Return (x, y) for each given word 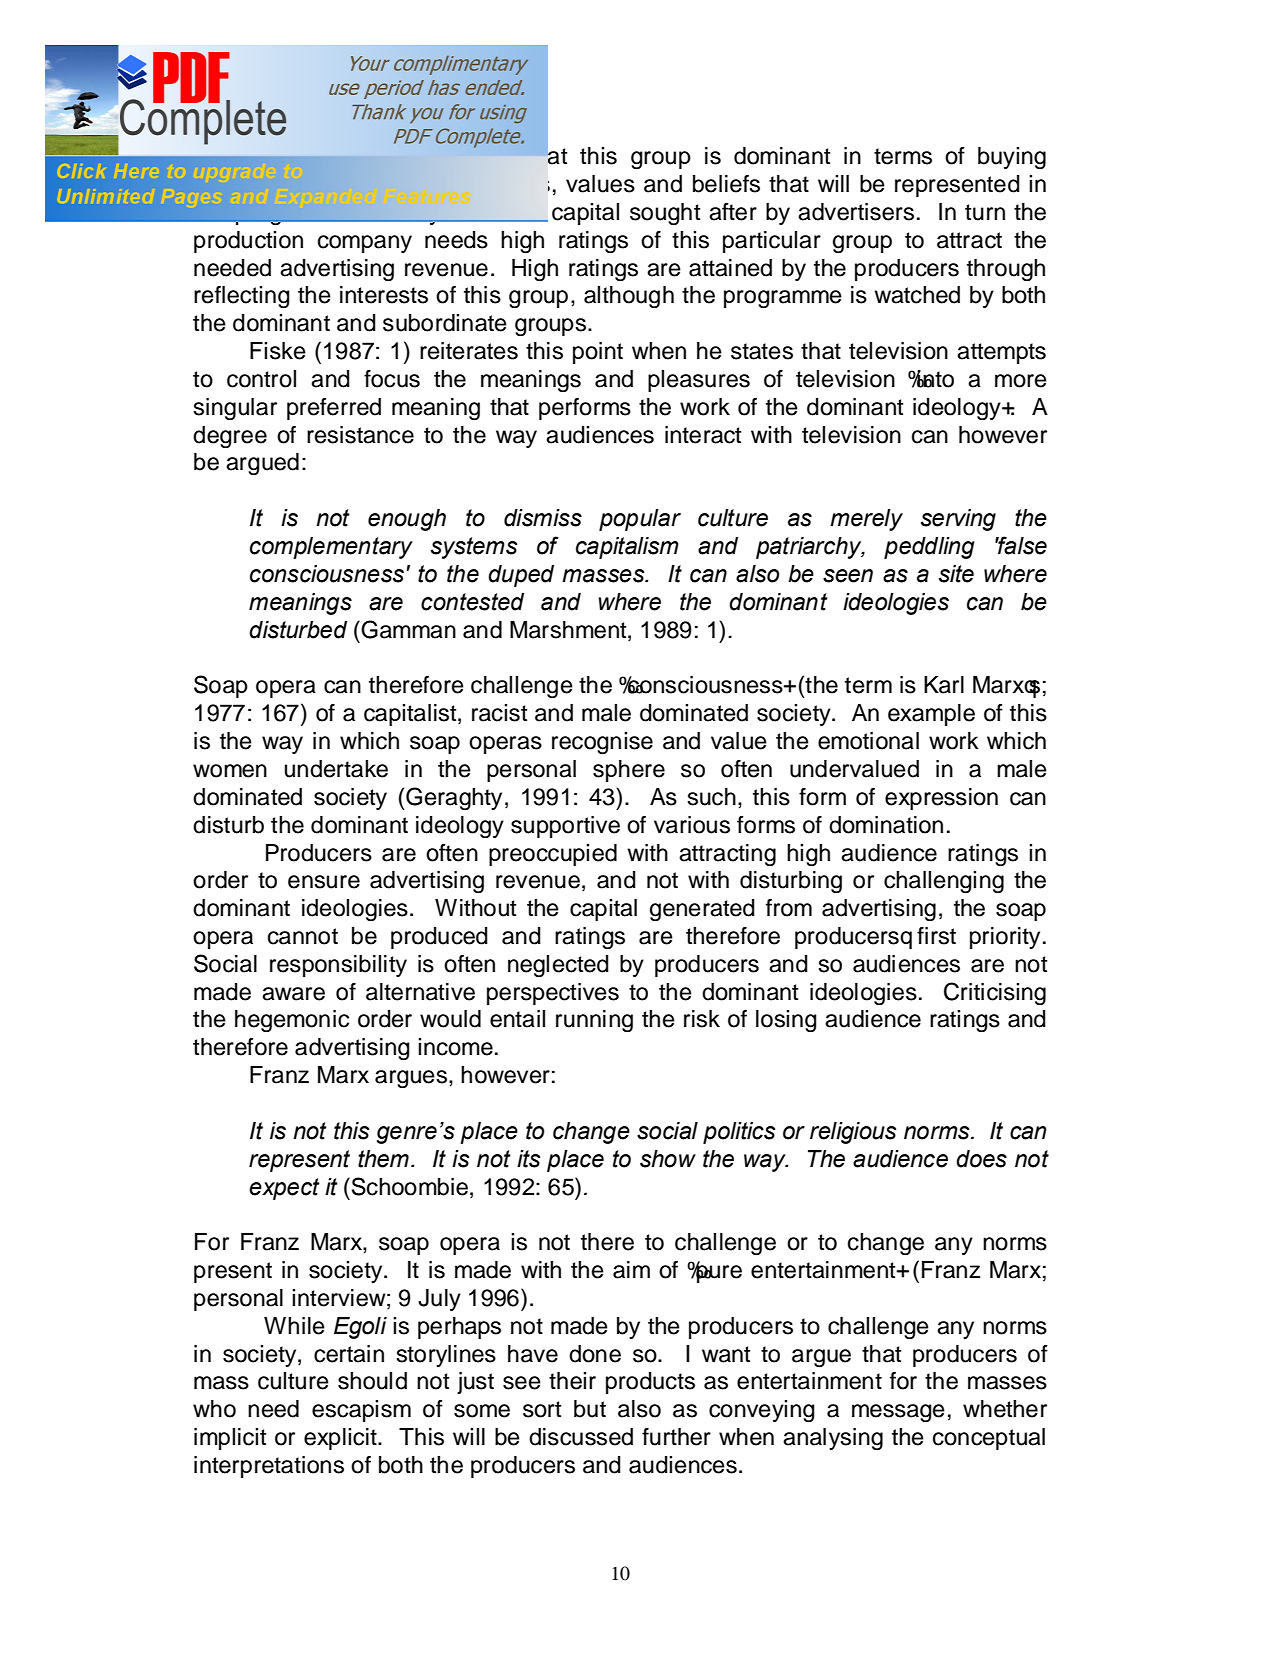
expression (941, 799)
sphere (629, 771)
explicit (341, 1439)
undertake (336, 769)
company (365, 244)
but (590, 1409)
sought (665, 214)
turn (985, 212)
